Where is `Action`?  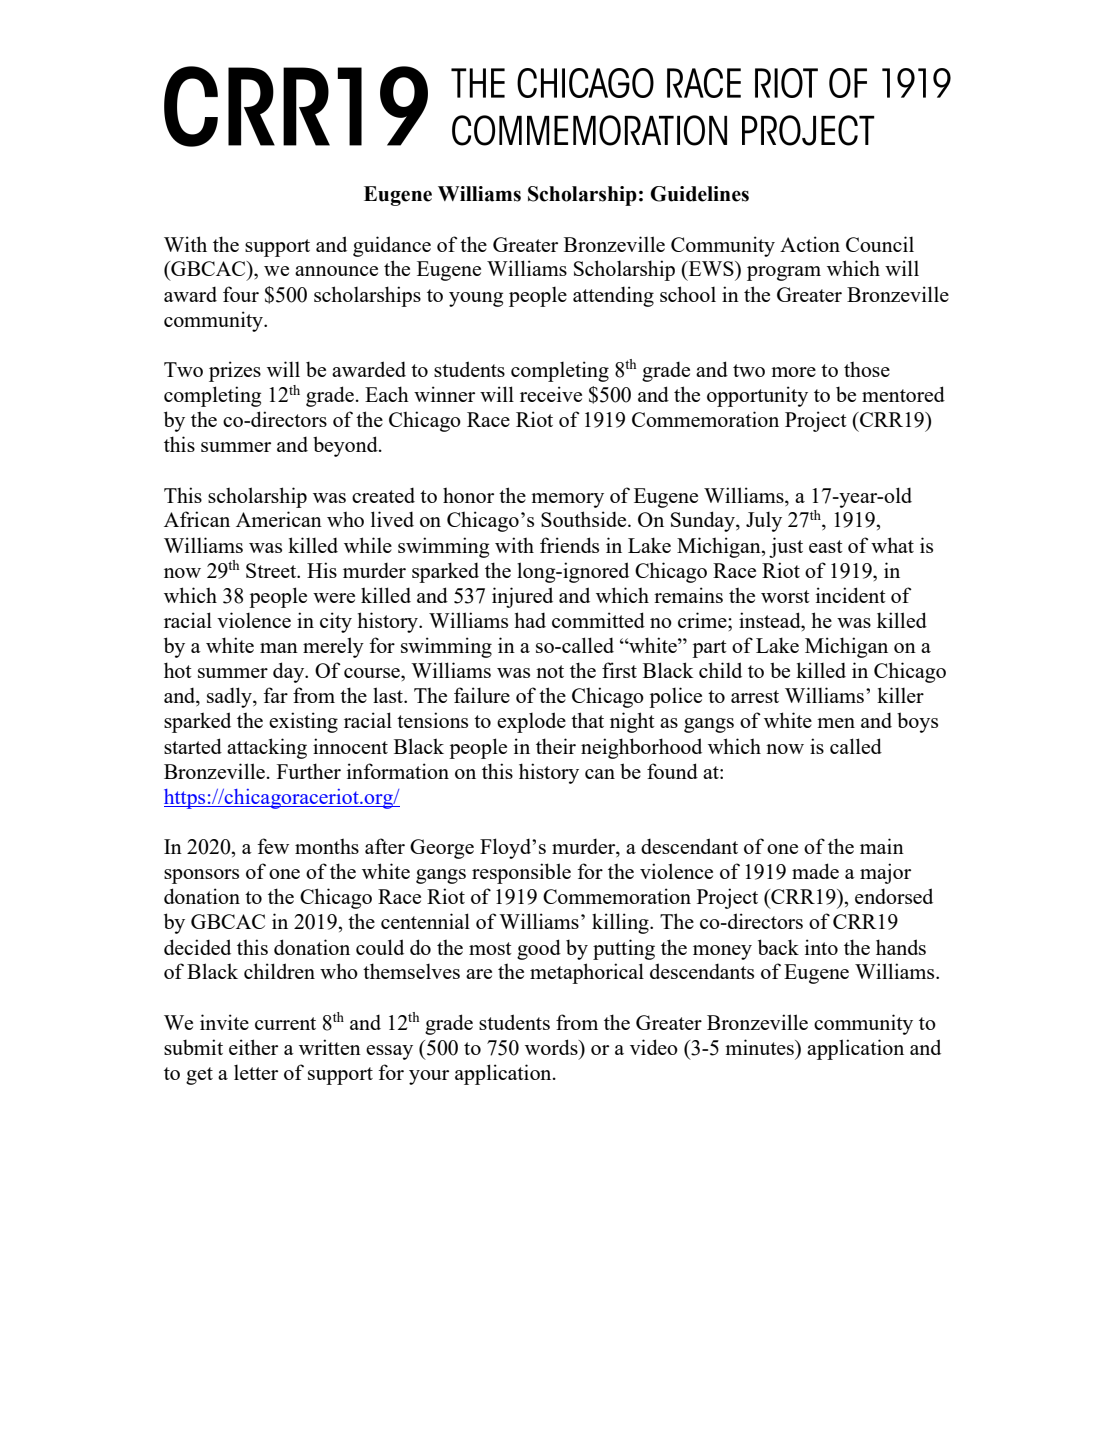
Action is located at coordinates (810, 244).
